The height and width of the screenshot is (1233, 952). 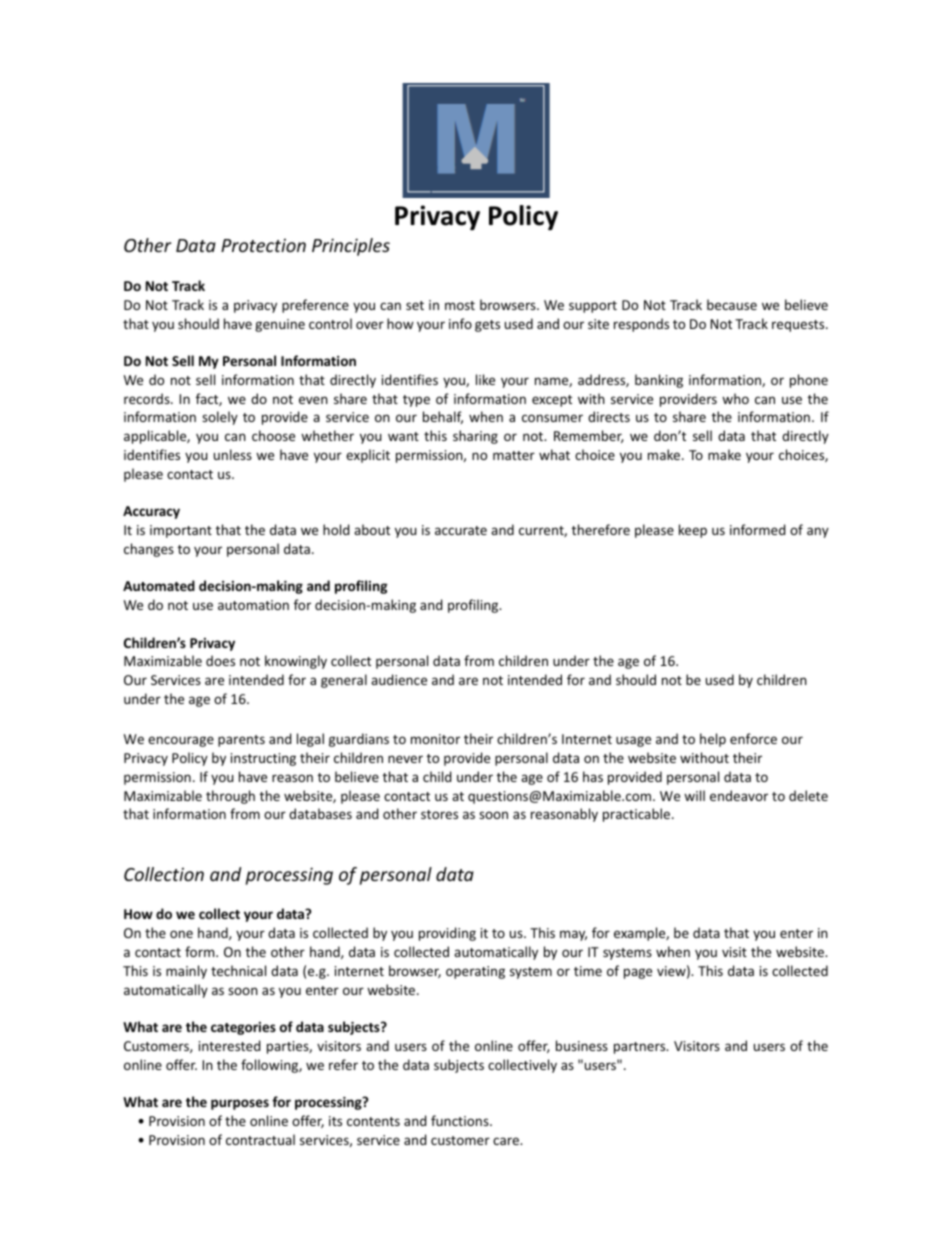 What do you see at coordinates (435, 739) in the screenshot?
I see `monitor` at bounding box center [435, 739].
